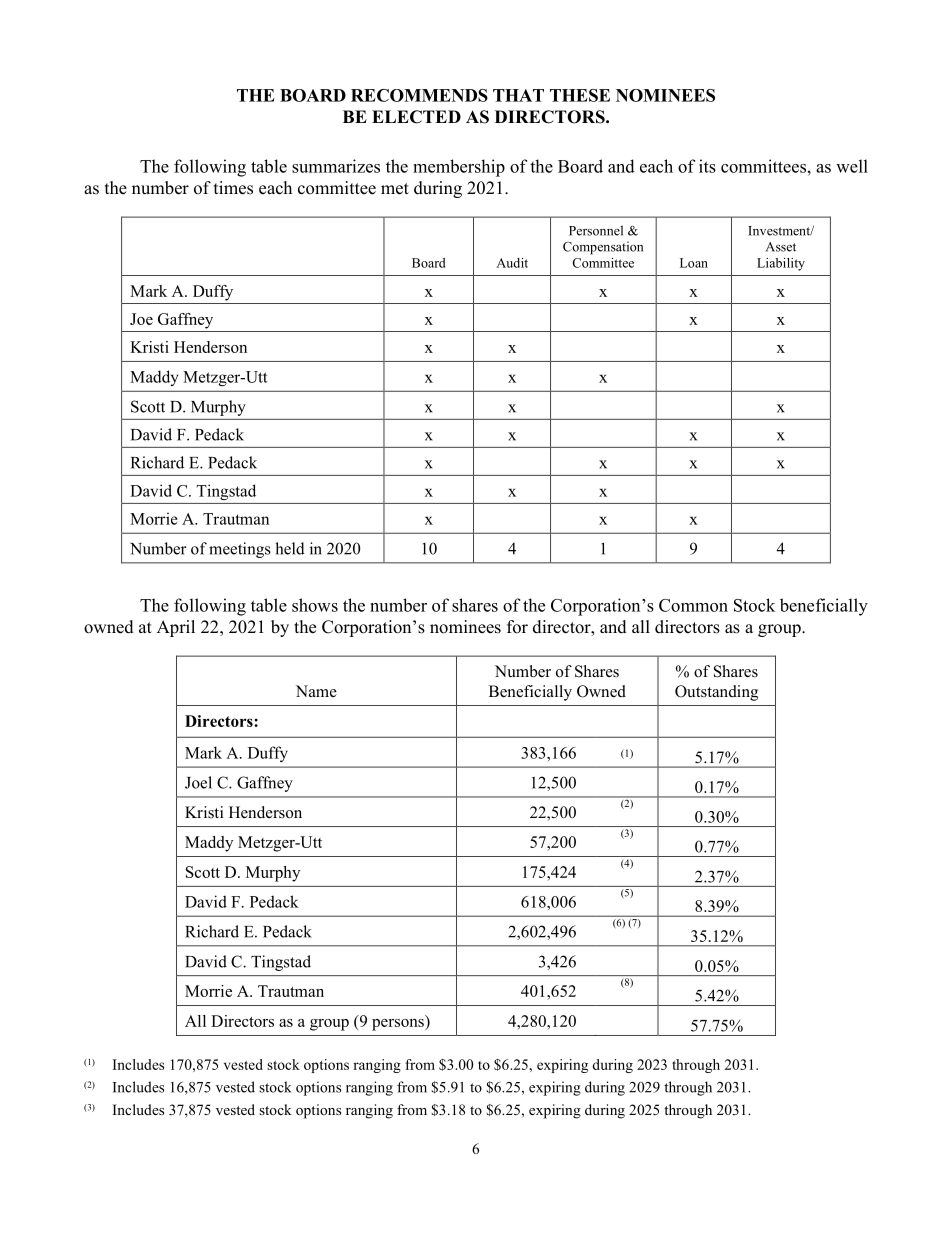 This document has height=1233, width=952. I want to click on for, so click(517, 627).
